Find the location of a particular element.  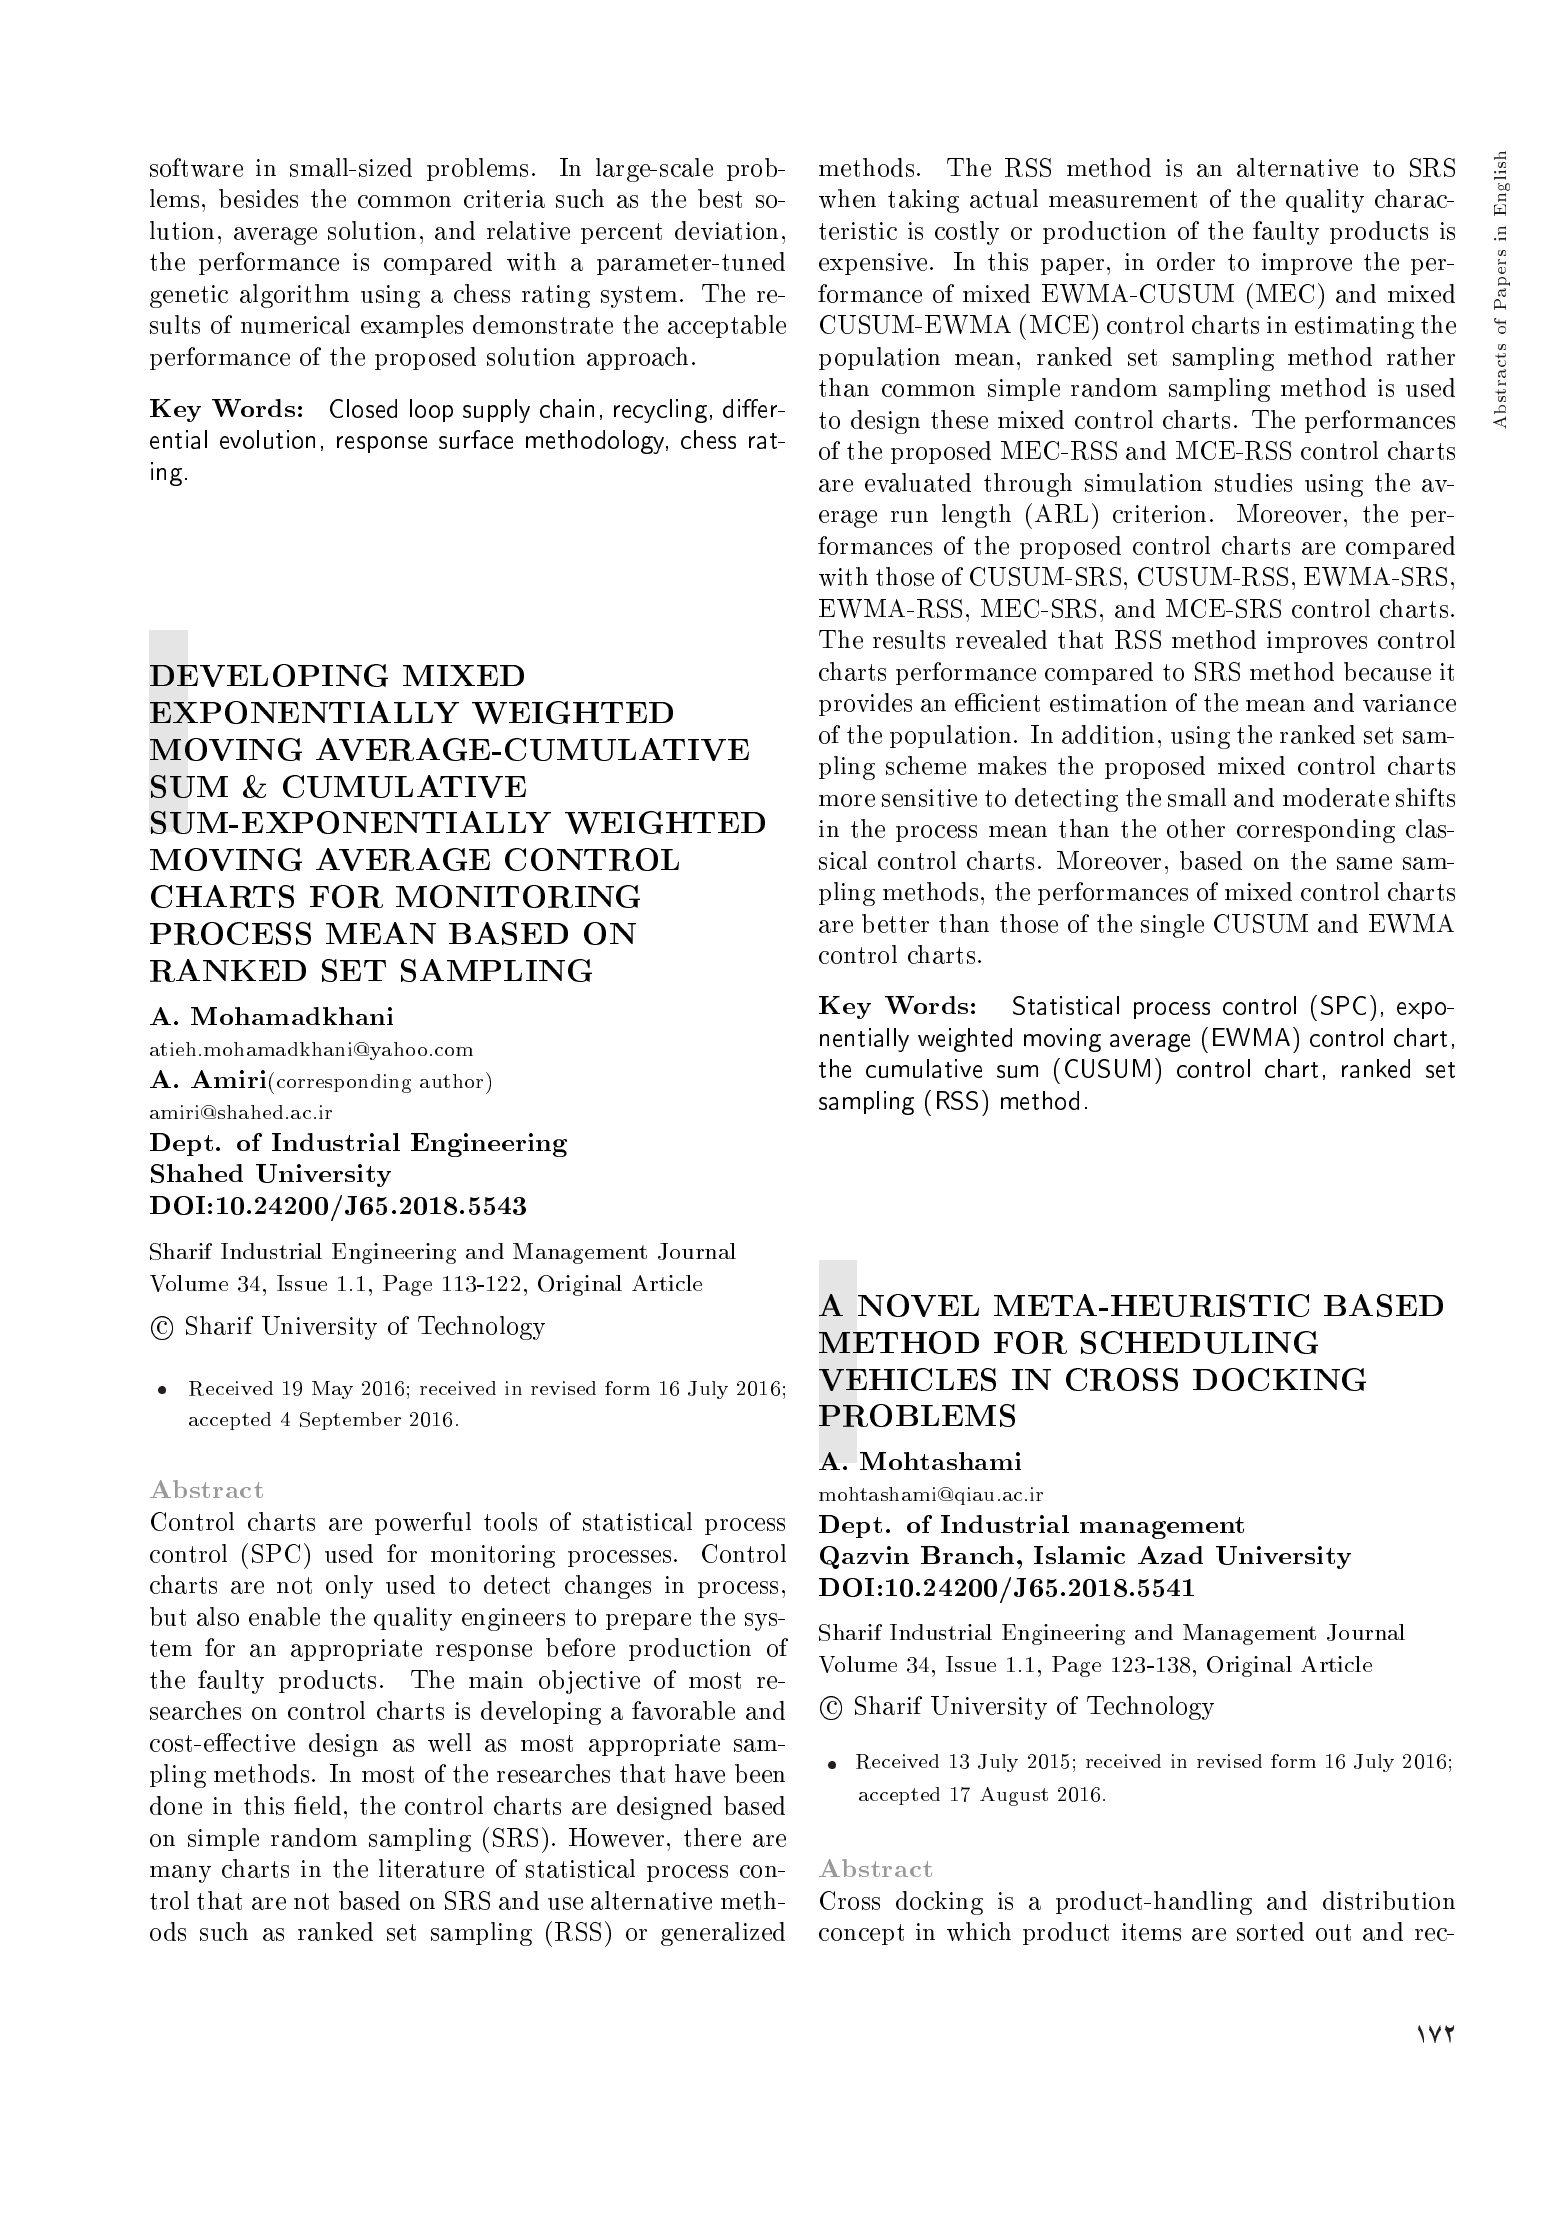

September is located at coordinates (350, 1421).
